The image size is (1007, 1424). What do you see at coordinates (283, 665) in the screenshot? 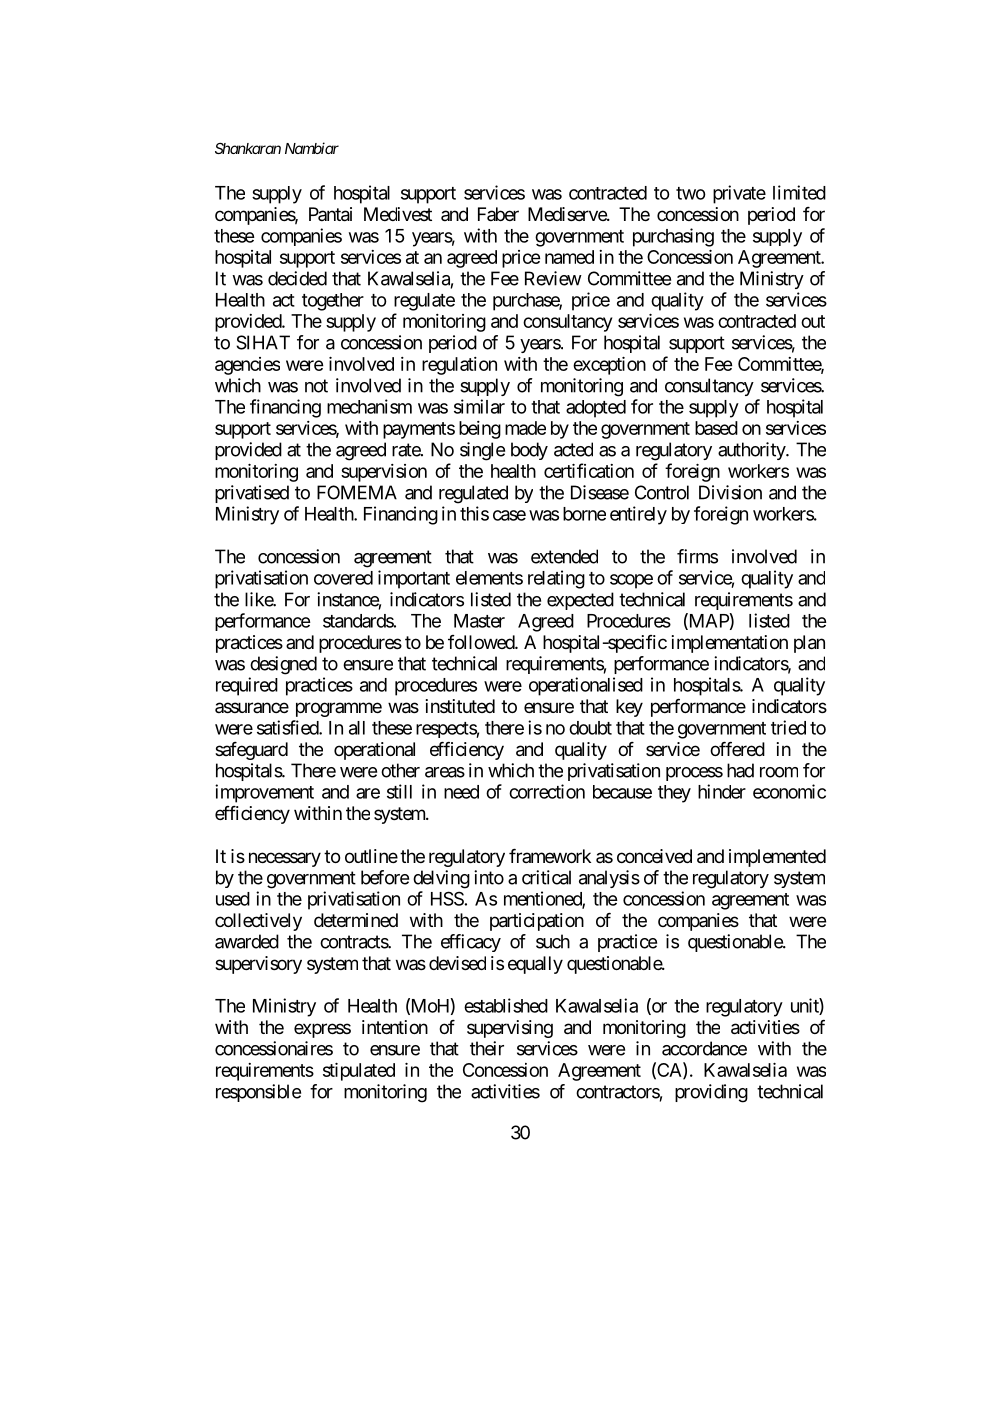
I see `designed` at bounding box center [283, 665].
